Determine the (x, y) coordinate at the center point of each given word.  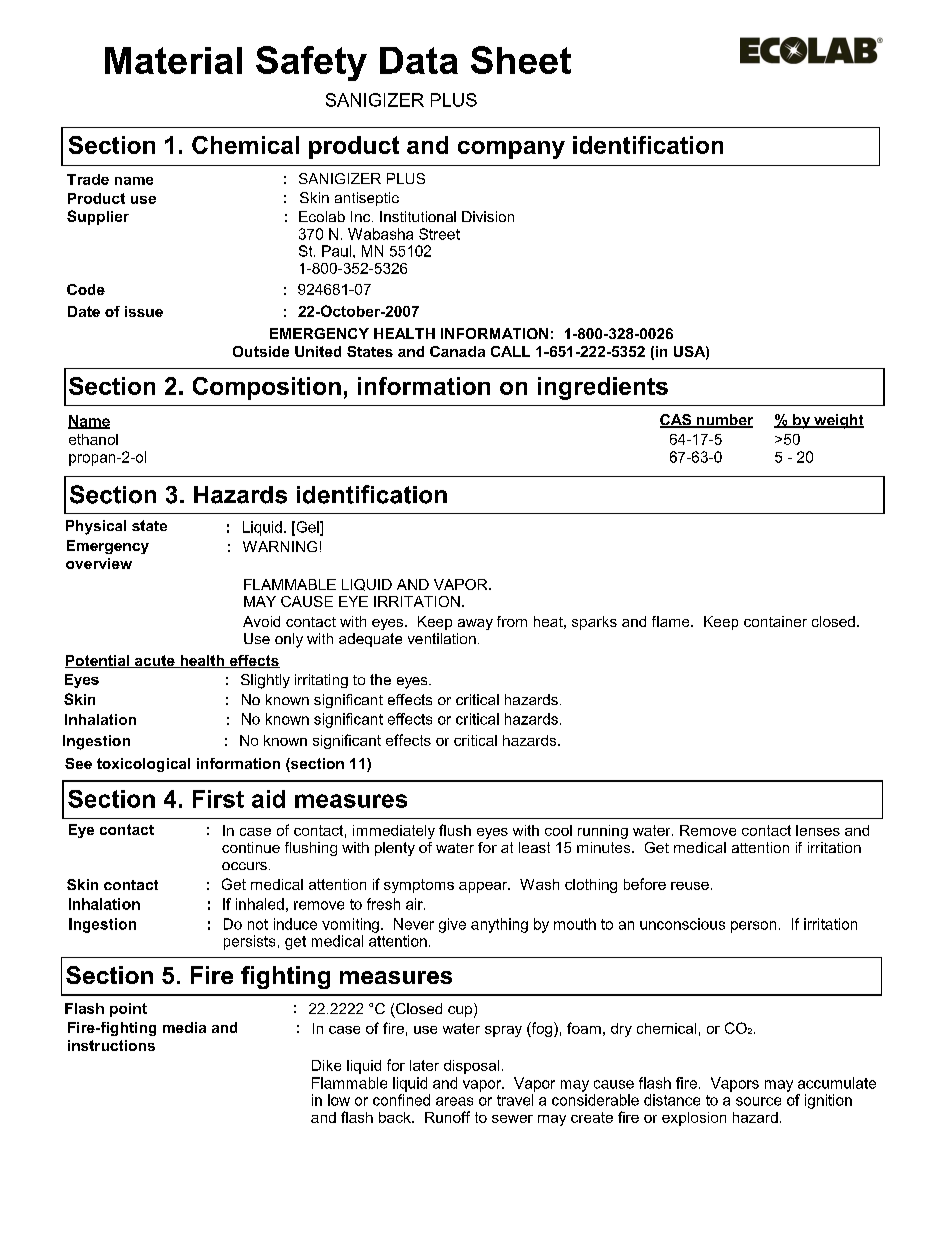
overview (99, 563)
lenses (818, 830)
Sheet (521, 60)
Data (419, 60)
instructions (111, 1045)
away (475, 624)
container (775, 621)
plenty (395, 849)
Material (173, 60)
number (724, 421)
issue (144, 311)
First (218, 799)
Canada (457, 351)
